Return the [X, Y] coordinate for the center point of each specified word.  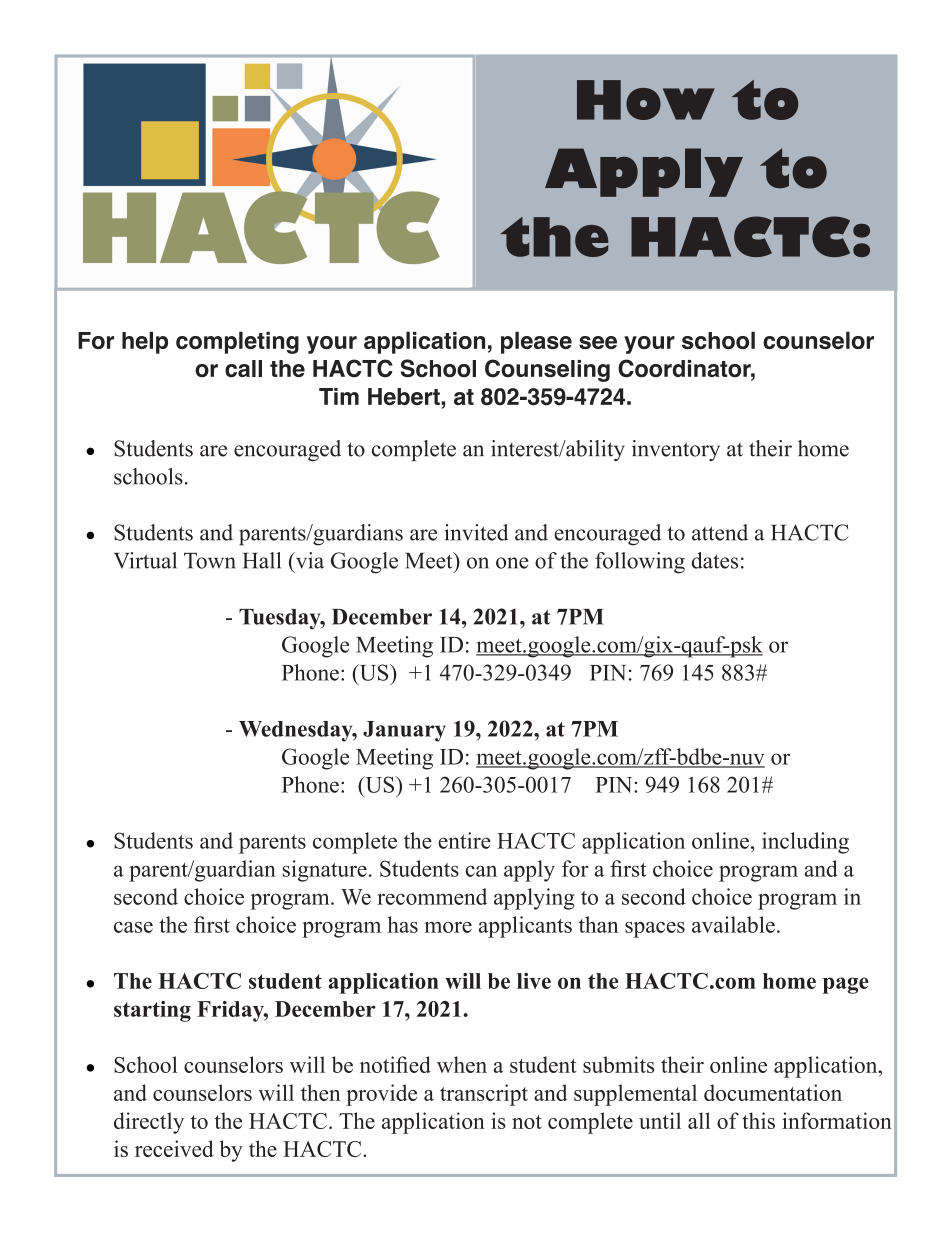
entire [464, 840]
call [243, 368]
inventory [676, 450]
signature [325, 871]
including [805, 843]
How [646, 100]
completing [237, 342]
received [174, 1148]
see [598, 342]
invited [476, 532]
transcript [484, 1095]
